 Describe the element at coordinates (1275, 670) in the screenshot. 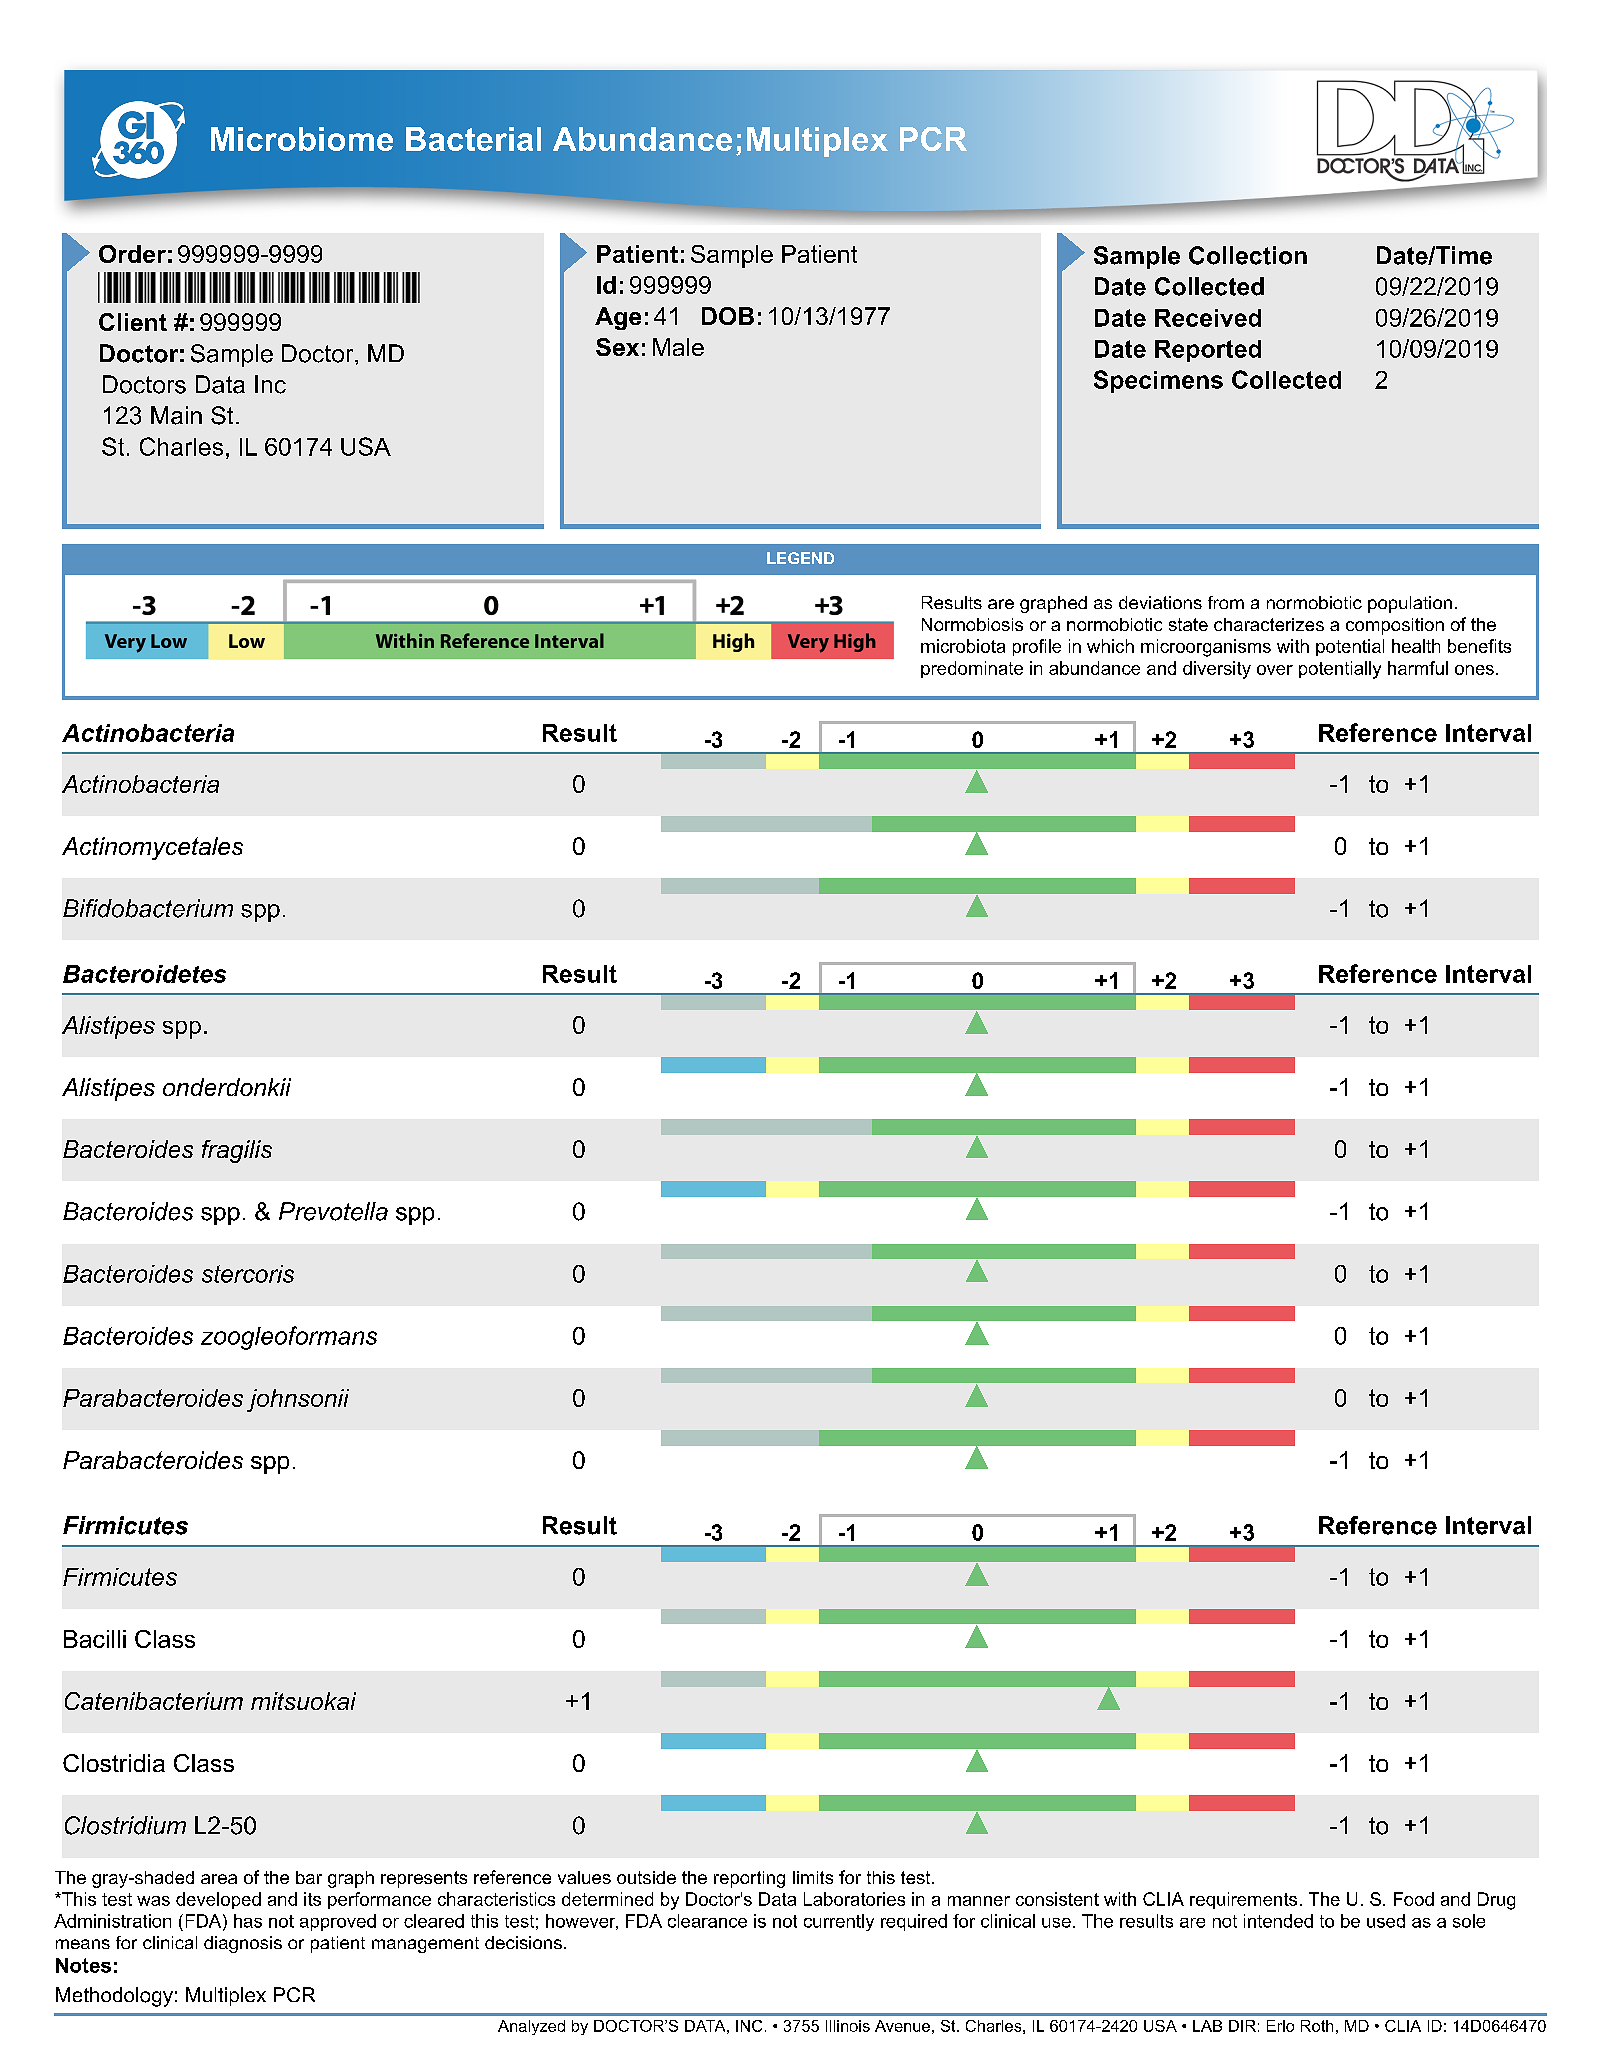

I see `over` at that location.
